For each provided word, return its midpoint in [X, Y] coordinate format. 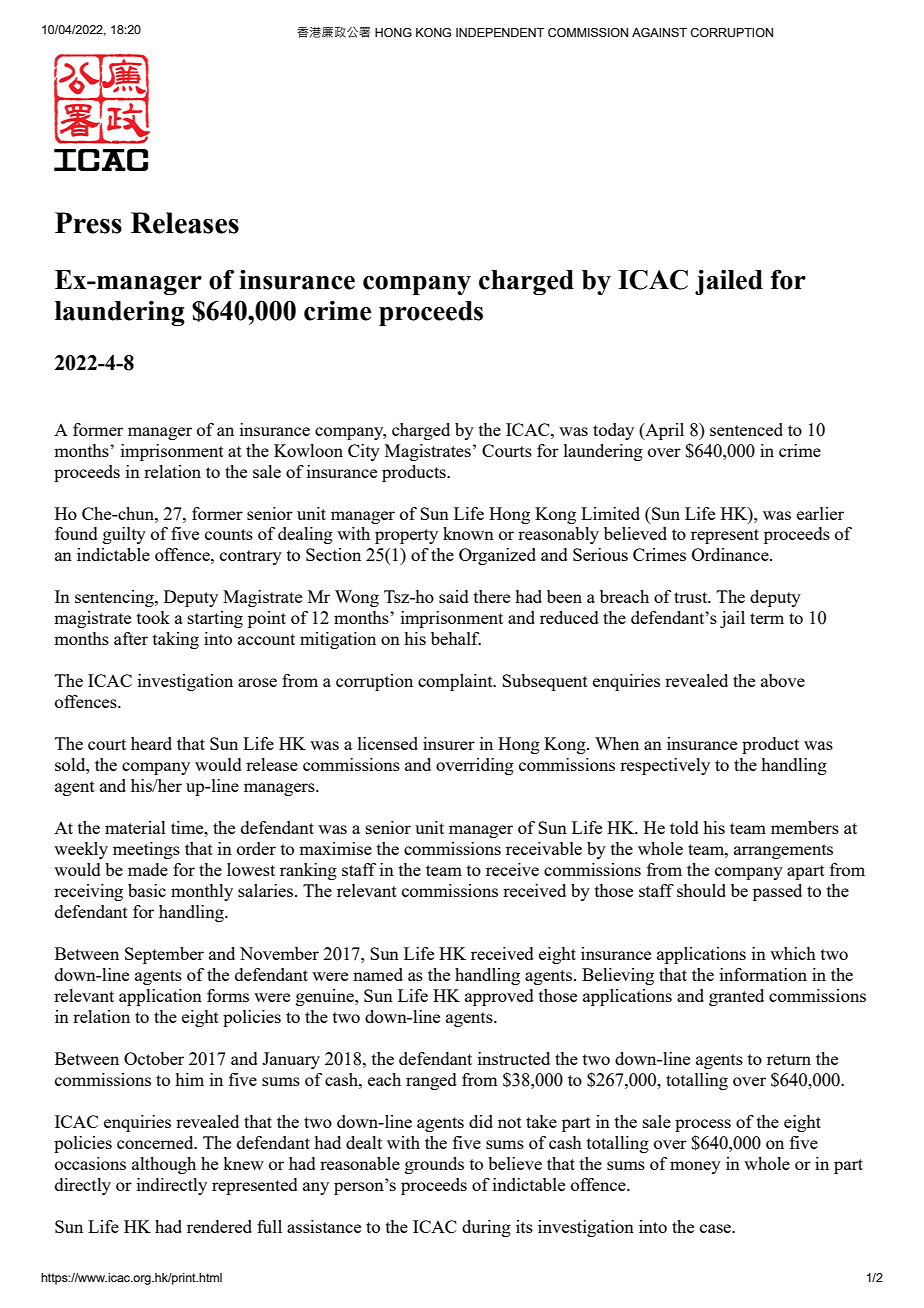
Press [88, 223]
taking [176, 640]
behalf [456, 638]
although [164, 1165]
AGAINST [659, 32]
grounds [434, 1165]
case [717, 1228]
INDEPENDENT [500, 32]
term [767, 618]
